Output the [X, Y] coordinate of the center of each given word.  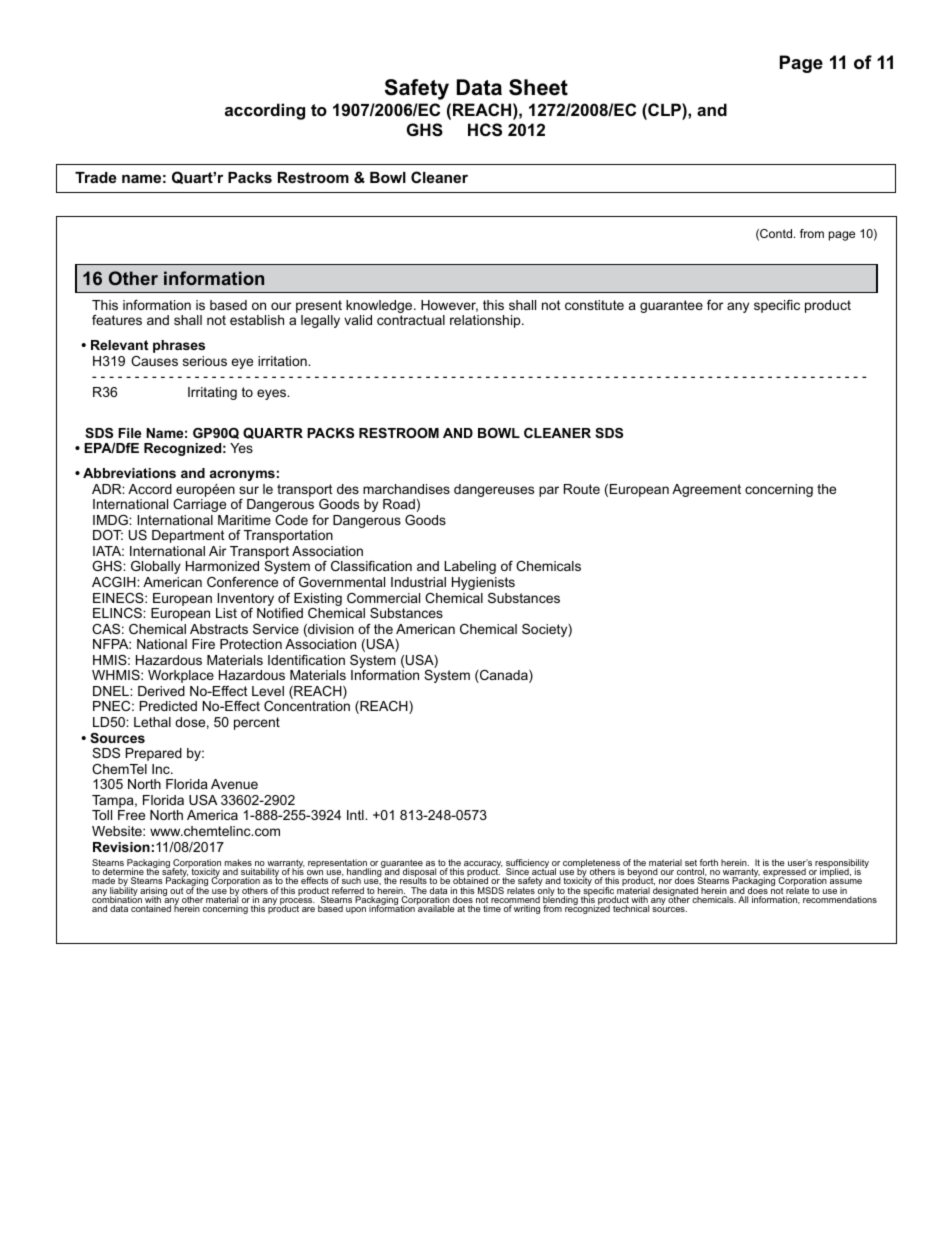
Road [399, 504]
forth [709, 864]
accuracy [482, 866]
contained [151, 908]
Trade [96, 177]
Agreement [706, 490]
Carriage [199, 505]
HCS [485, 130]
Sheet [538, 87]
